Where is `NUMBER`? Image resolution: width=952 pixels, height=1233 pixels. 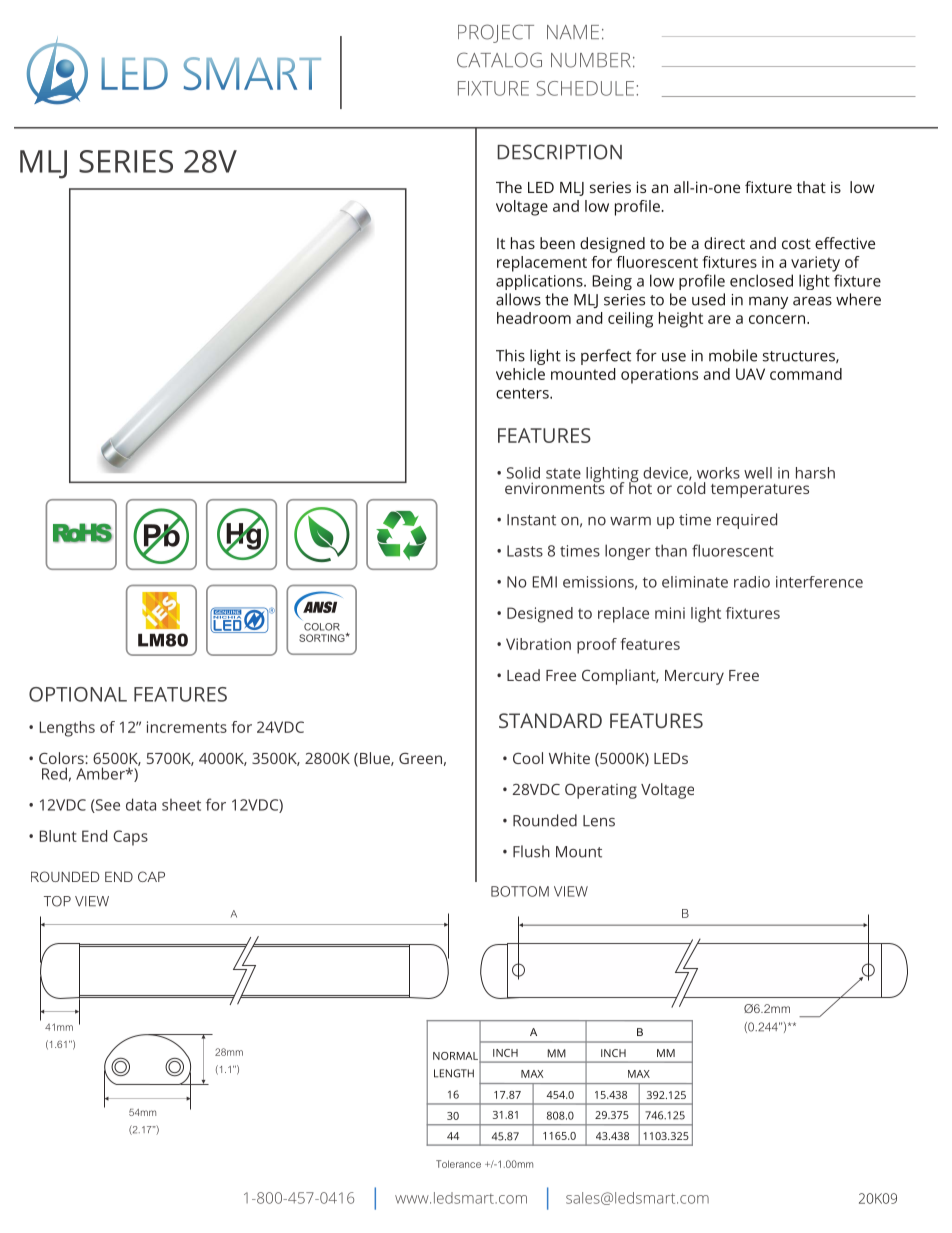 NUMBER is located at coordinates (591, 60).
